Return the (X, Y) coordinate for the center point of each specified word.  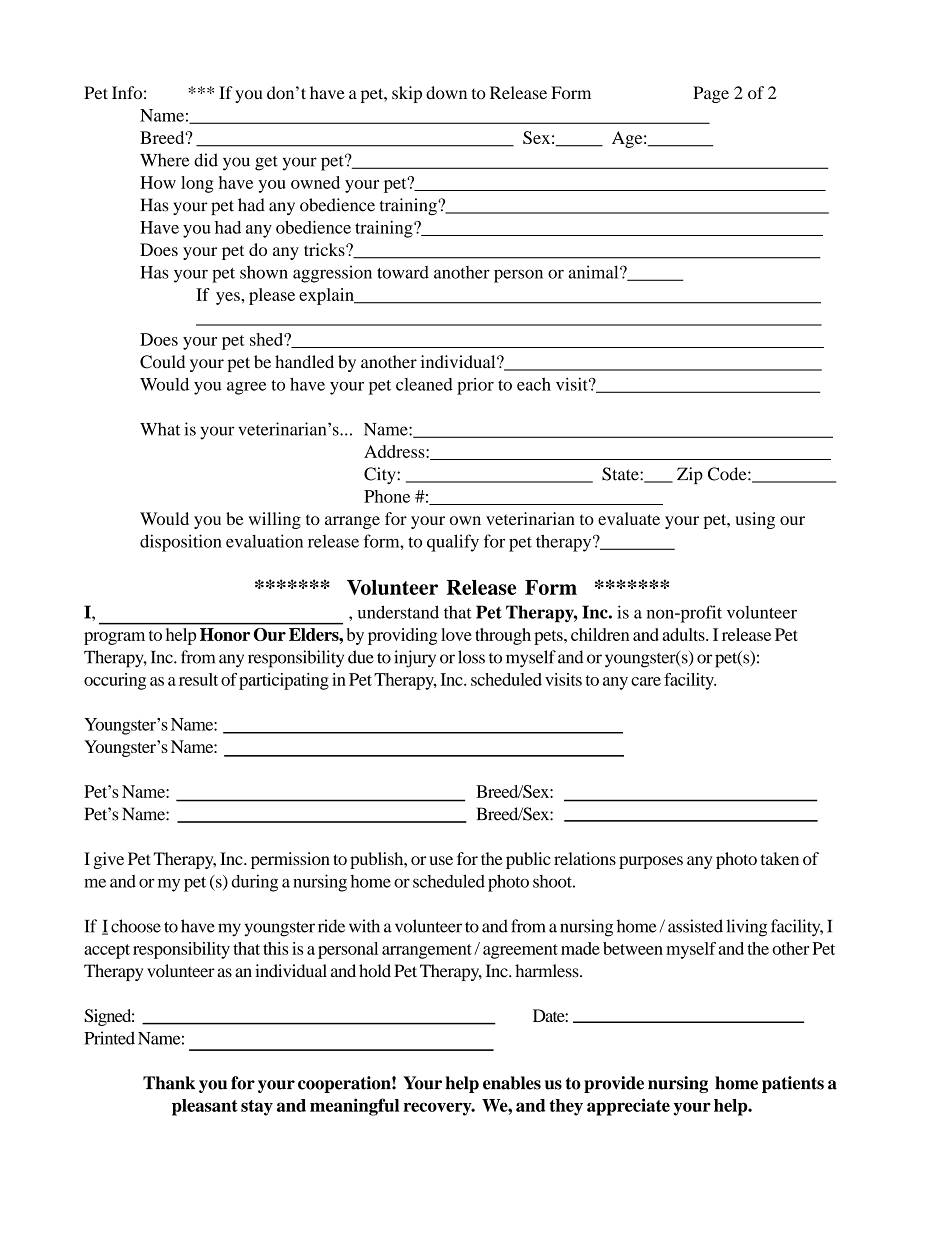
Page (711, 94)
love (456, 634)
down (446, 92)
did (206, 160)
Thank (169, 1083)
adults (684, 634)
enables (512, 1083)
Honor (225, 634)
